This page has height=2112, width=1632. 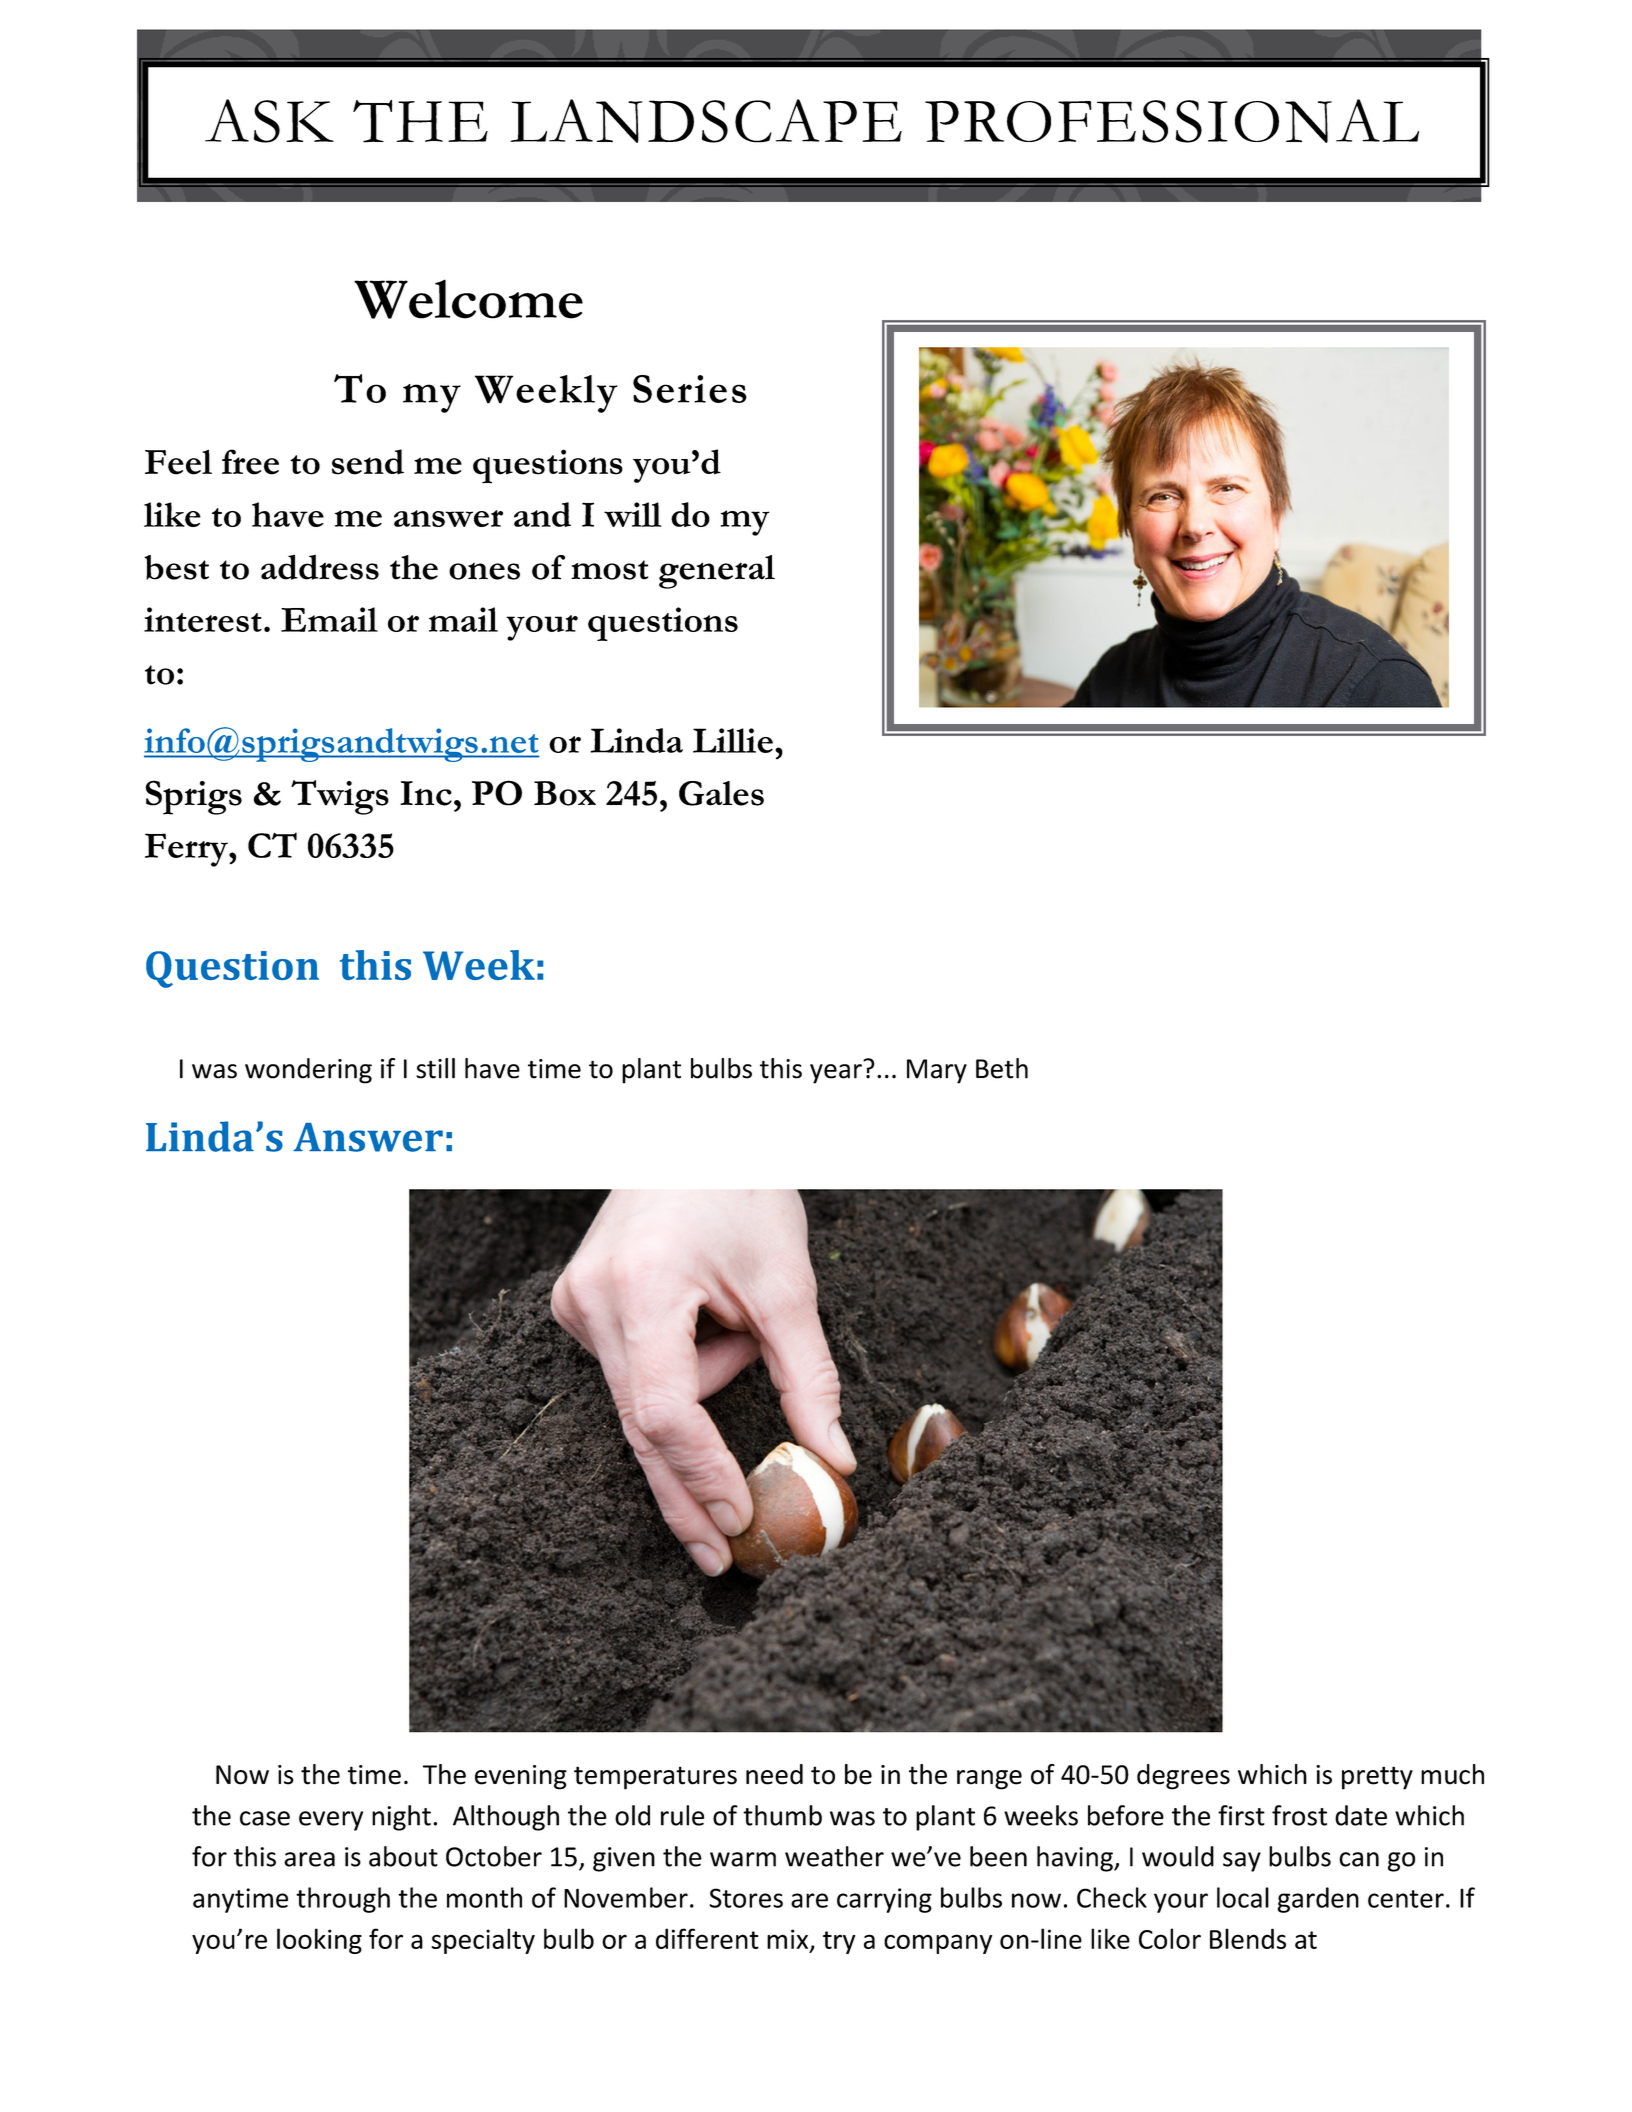 I want to click on Beth, so click(x=1002, y=1068).
